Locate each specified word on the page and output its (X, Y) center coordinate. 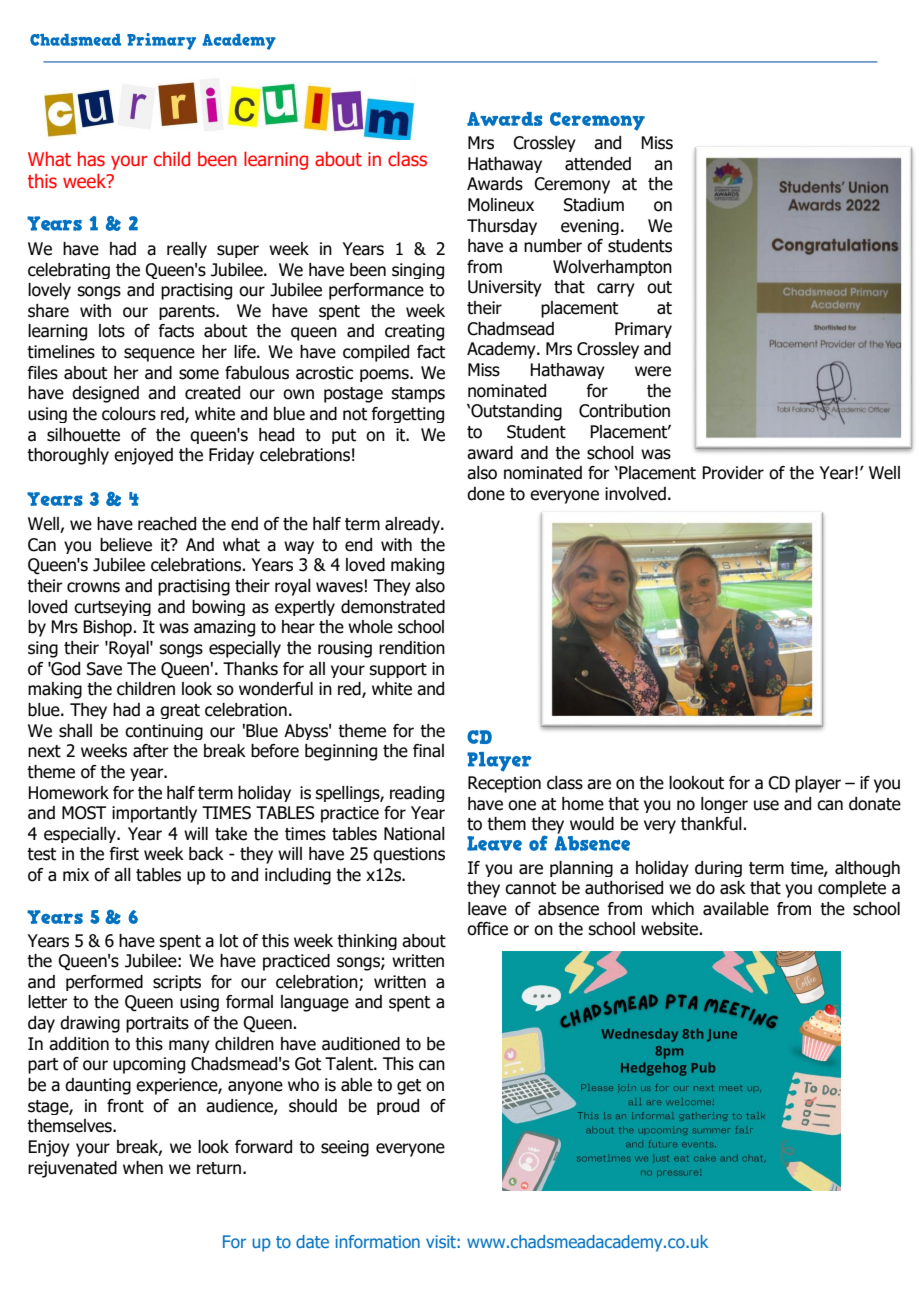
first (124, 854)
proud (398, 1107)
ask (733, 888)
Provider (733, 473)
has (91, 159)
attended (598, 164)
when (143, 1168)
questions (409, 855)
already (413, 525)
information (377, 1241)
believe (126, 545)
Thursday (502, 227)
